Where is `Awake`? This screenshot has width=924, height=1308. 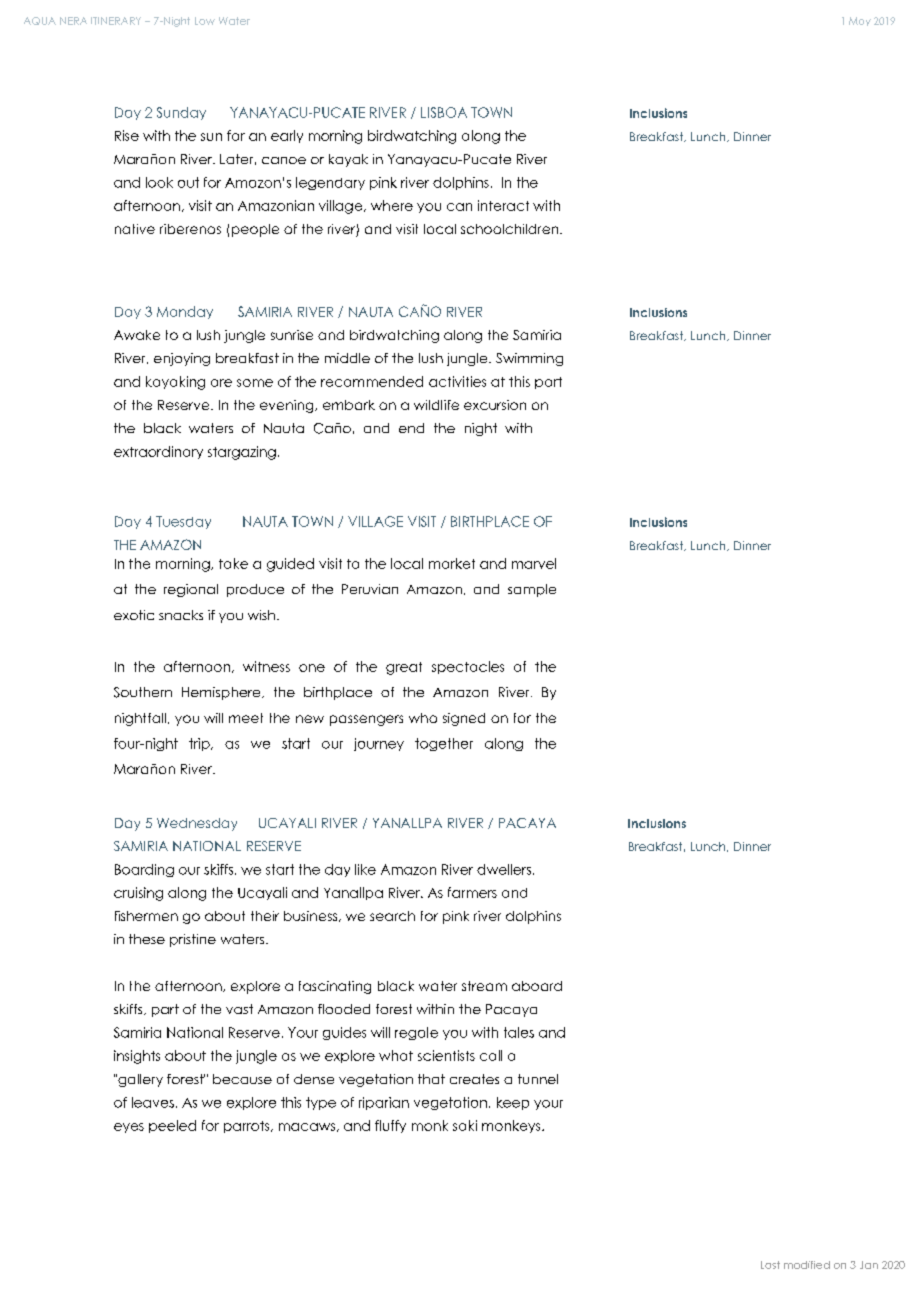
Awake is located at coordinates (137, 335).
